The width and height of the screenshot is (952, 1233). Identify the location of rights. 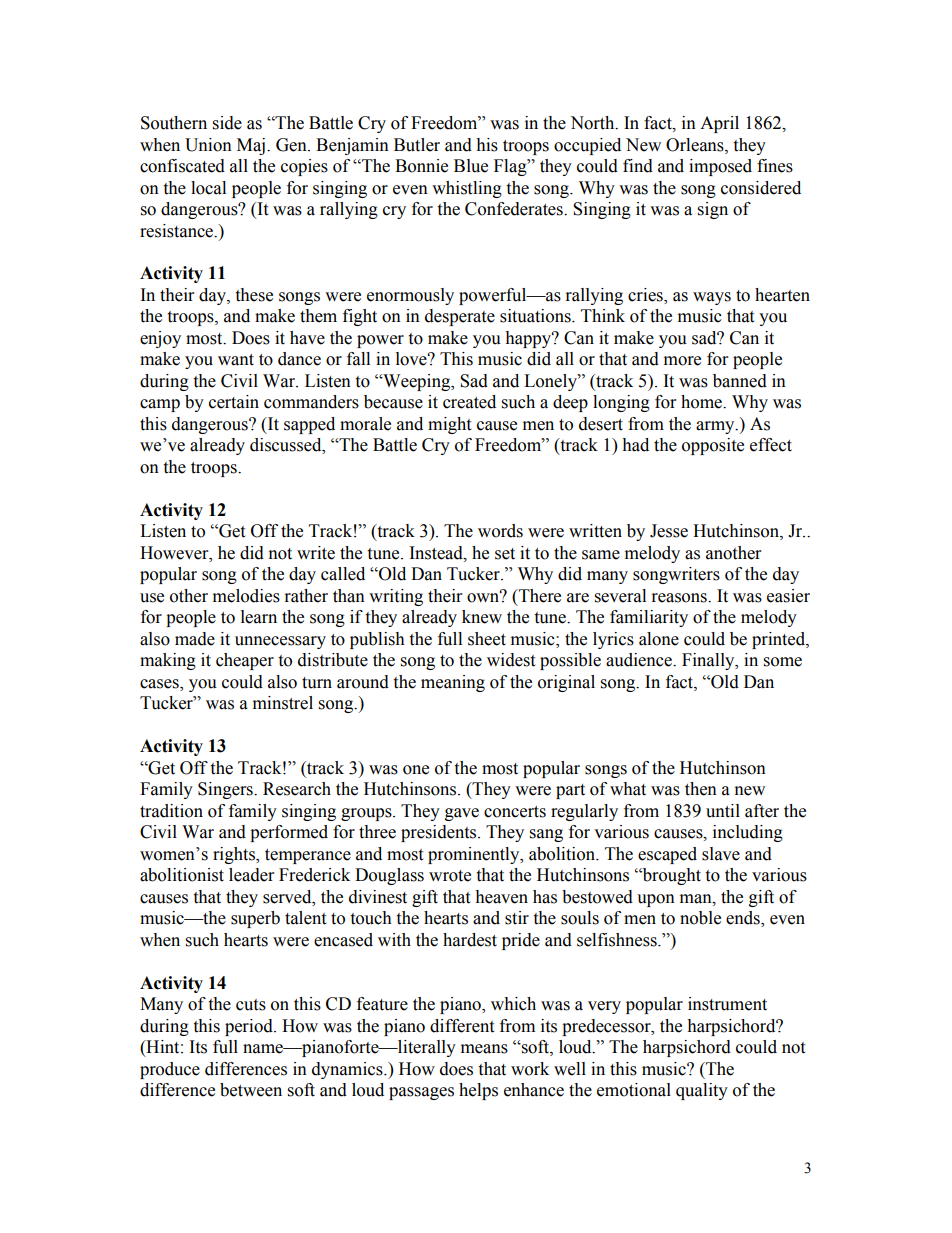
(235, 855).
